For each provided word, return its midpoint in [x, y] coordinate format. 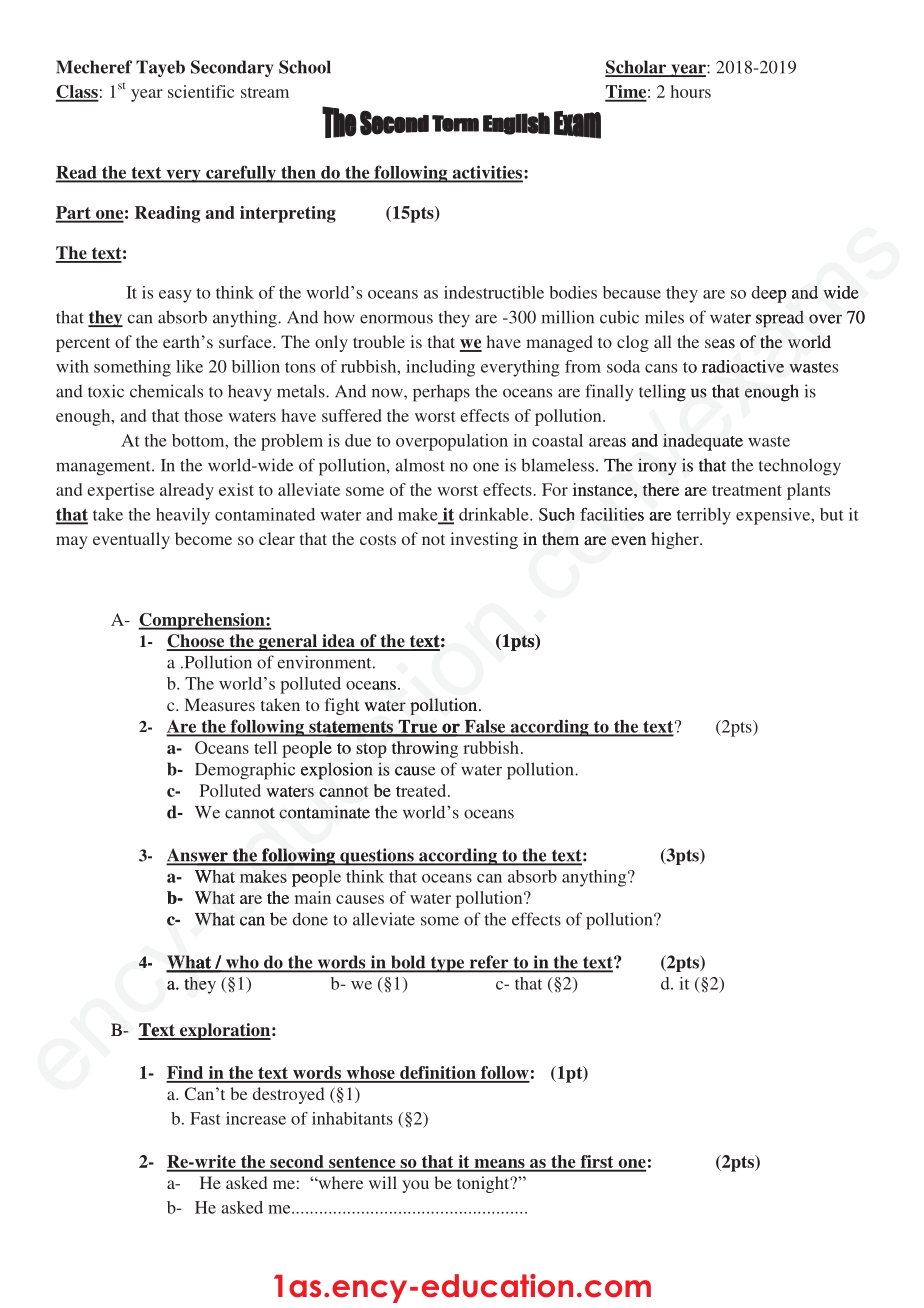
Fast [205, 1118]
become [203, 538]
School [305, 67]
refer [489, 963]
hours [691, 91]
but [832, 514]
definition [438, 1074]
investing [484, 540]
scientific [201, 91]
